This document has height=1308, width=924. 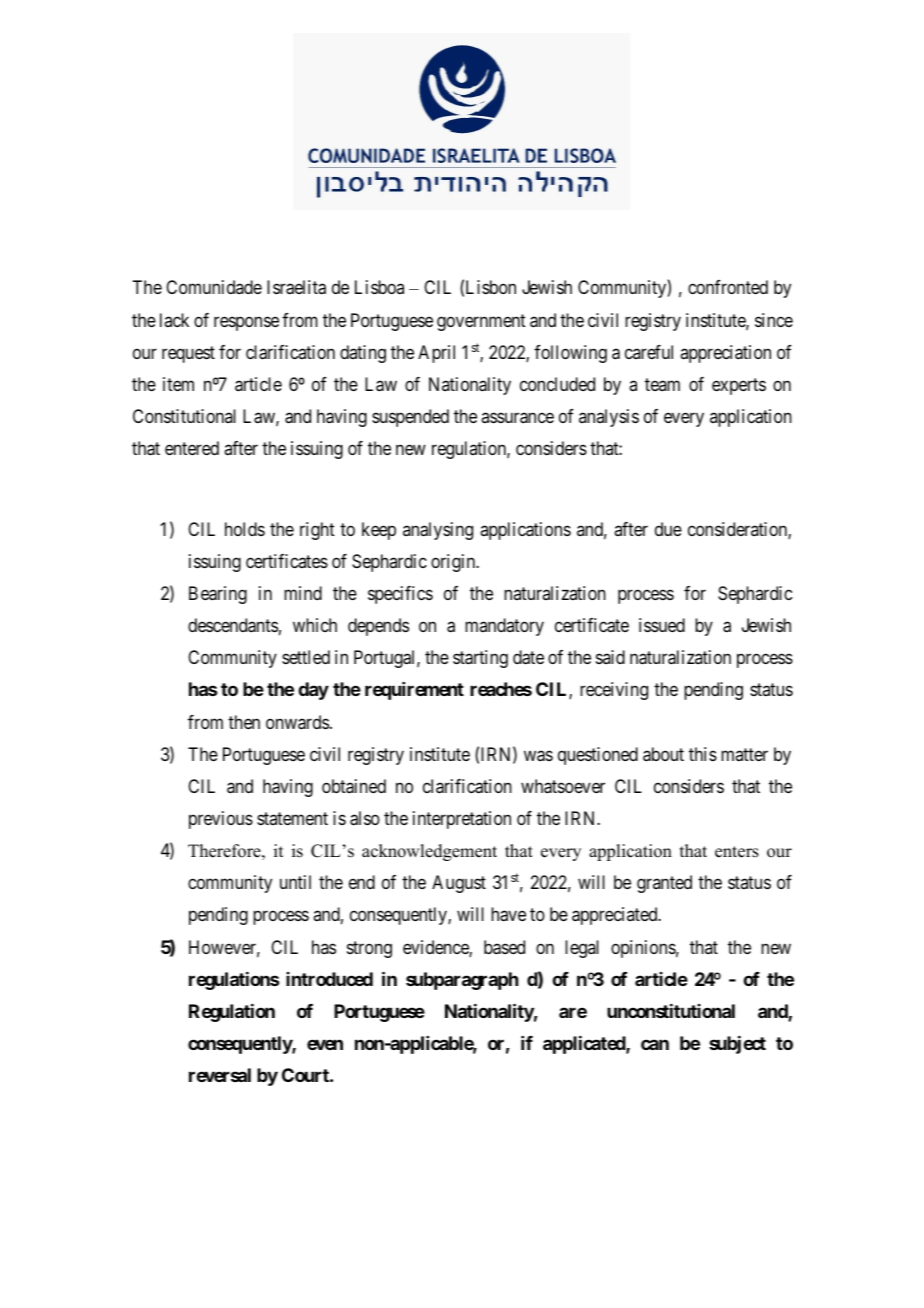 I want to click on even, so click(x=325, y=1044).
